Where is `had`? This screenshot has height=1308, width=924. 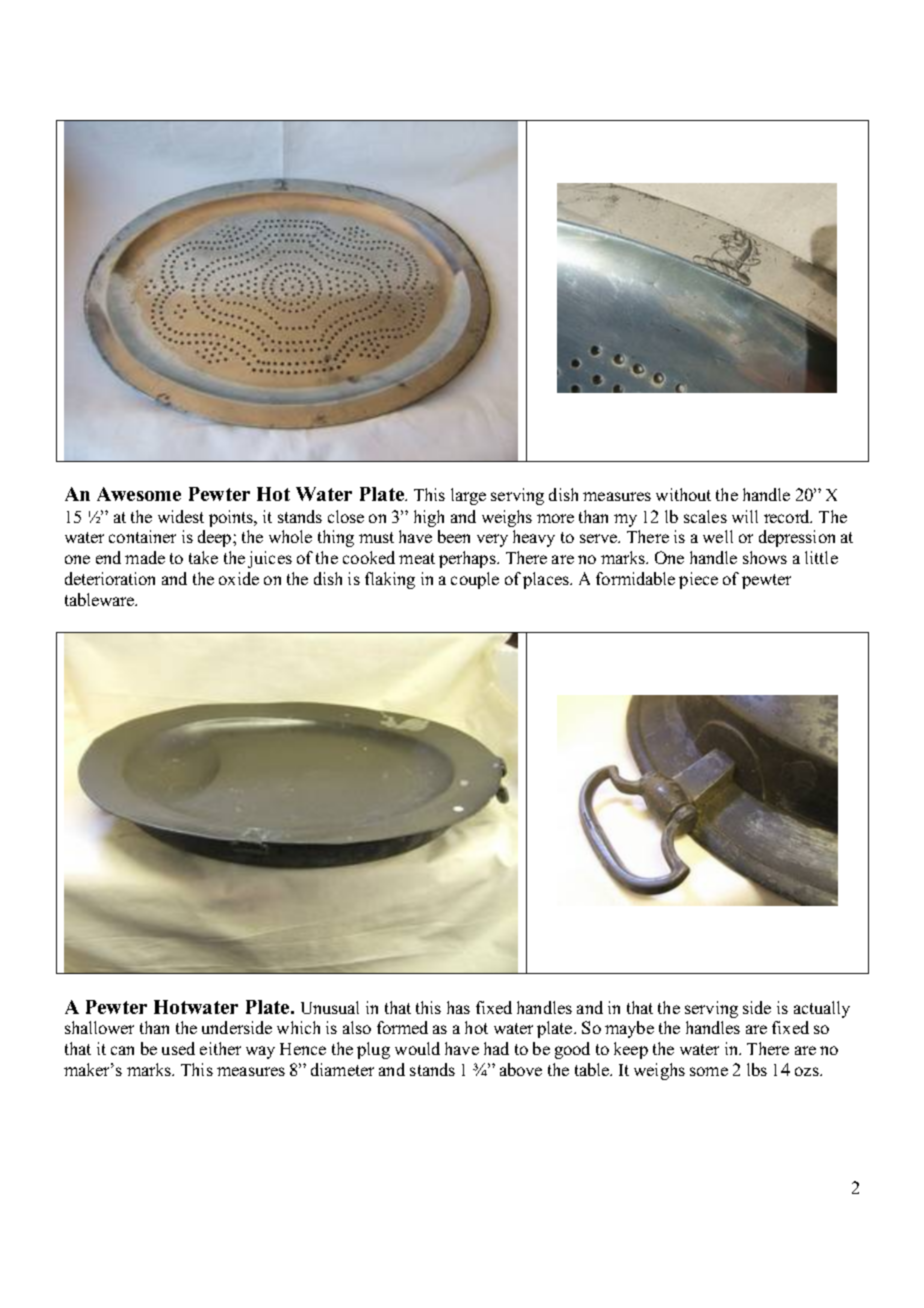 had is located at coordinates (496, 1048).
